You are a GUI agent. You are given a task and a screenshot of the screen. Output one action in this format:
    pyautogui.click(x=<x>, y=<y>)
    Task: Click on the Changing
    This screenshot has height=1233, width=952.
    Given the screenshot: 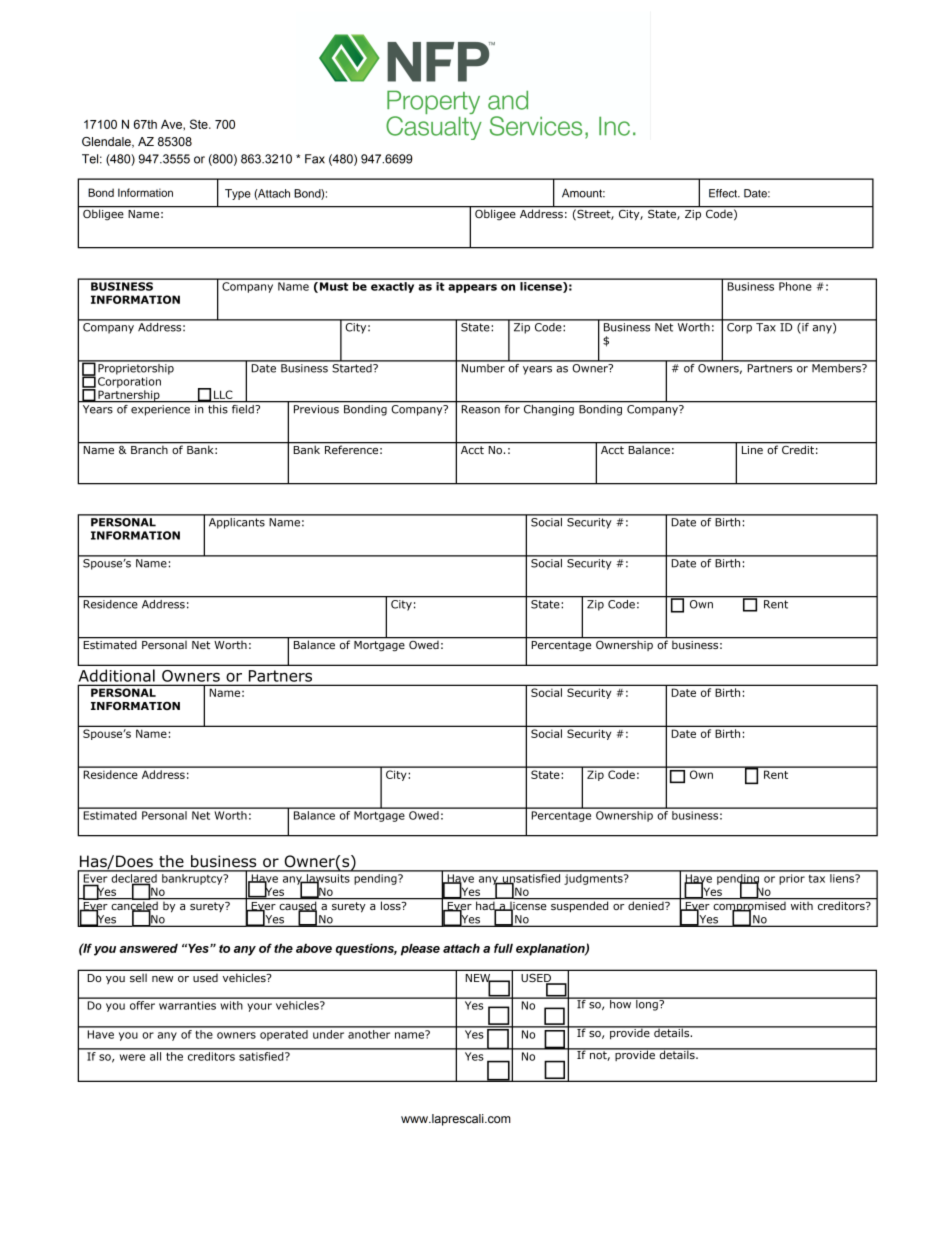 What is the action you would take?
    pyautogui.click(x=548, y=409)
